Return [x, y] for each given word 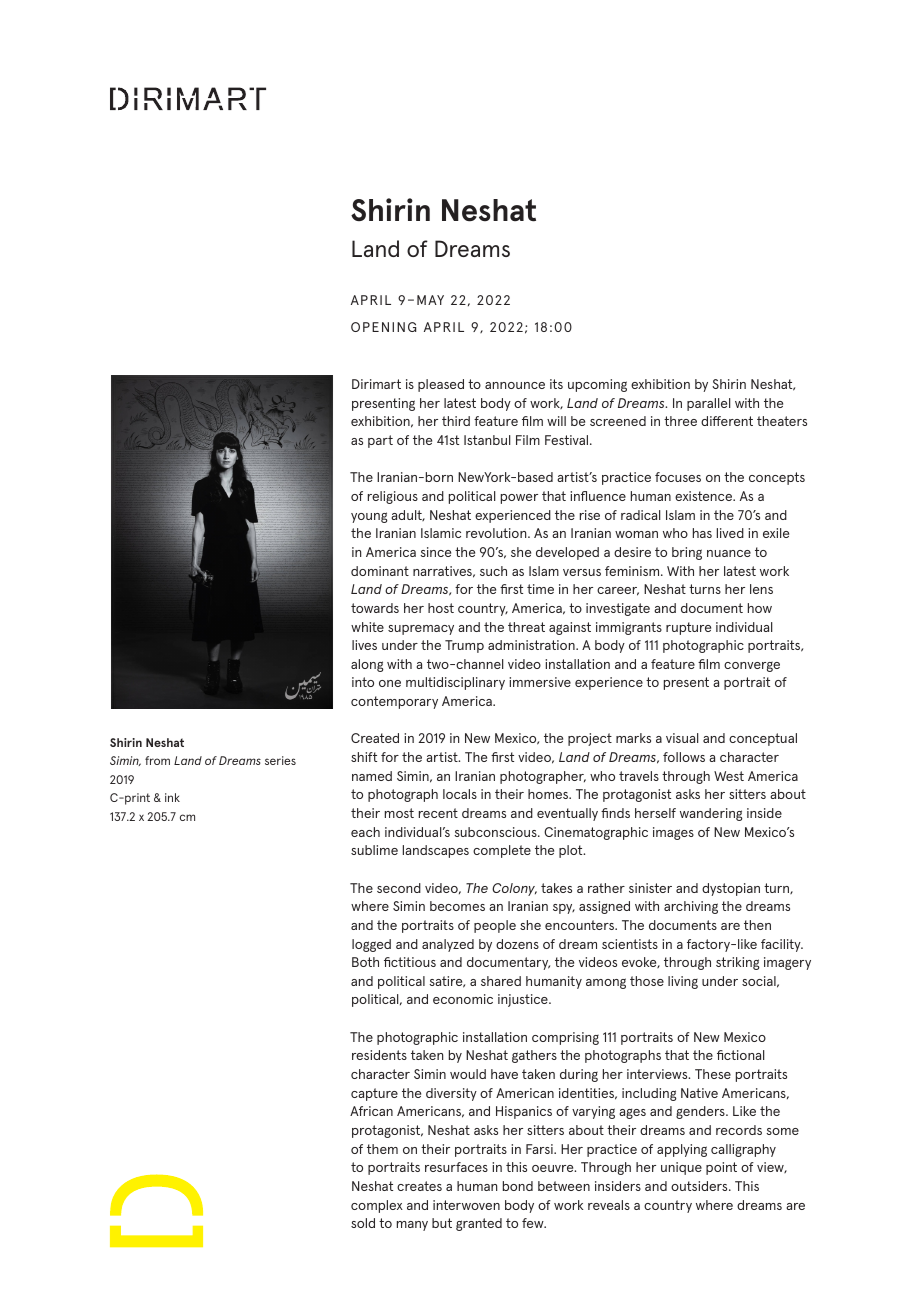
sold [363, 1223]
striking [737, 963]
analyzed [448, 945]
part [380, 441]
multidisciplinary [455, 683]
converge [752, 667]
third [456, 421]
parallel [709, 404]
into [363, 682]
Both [365, 962]
